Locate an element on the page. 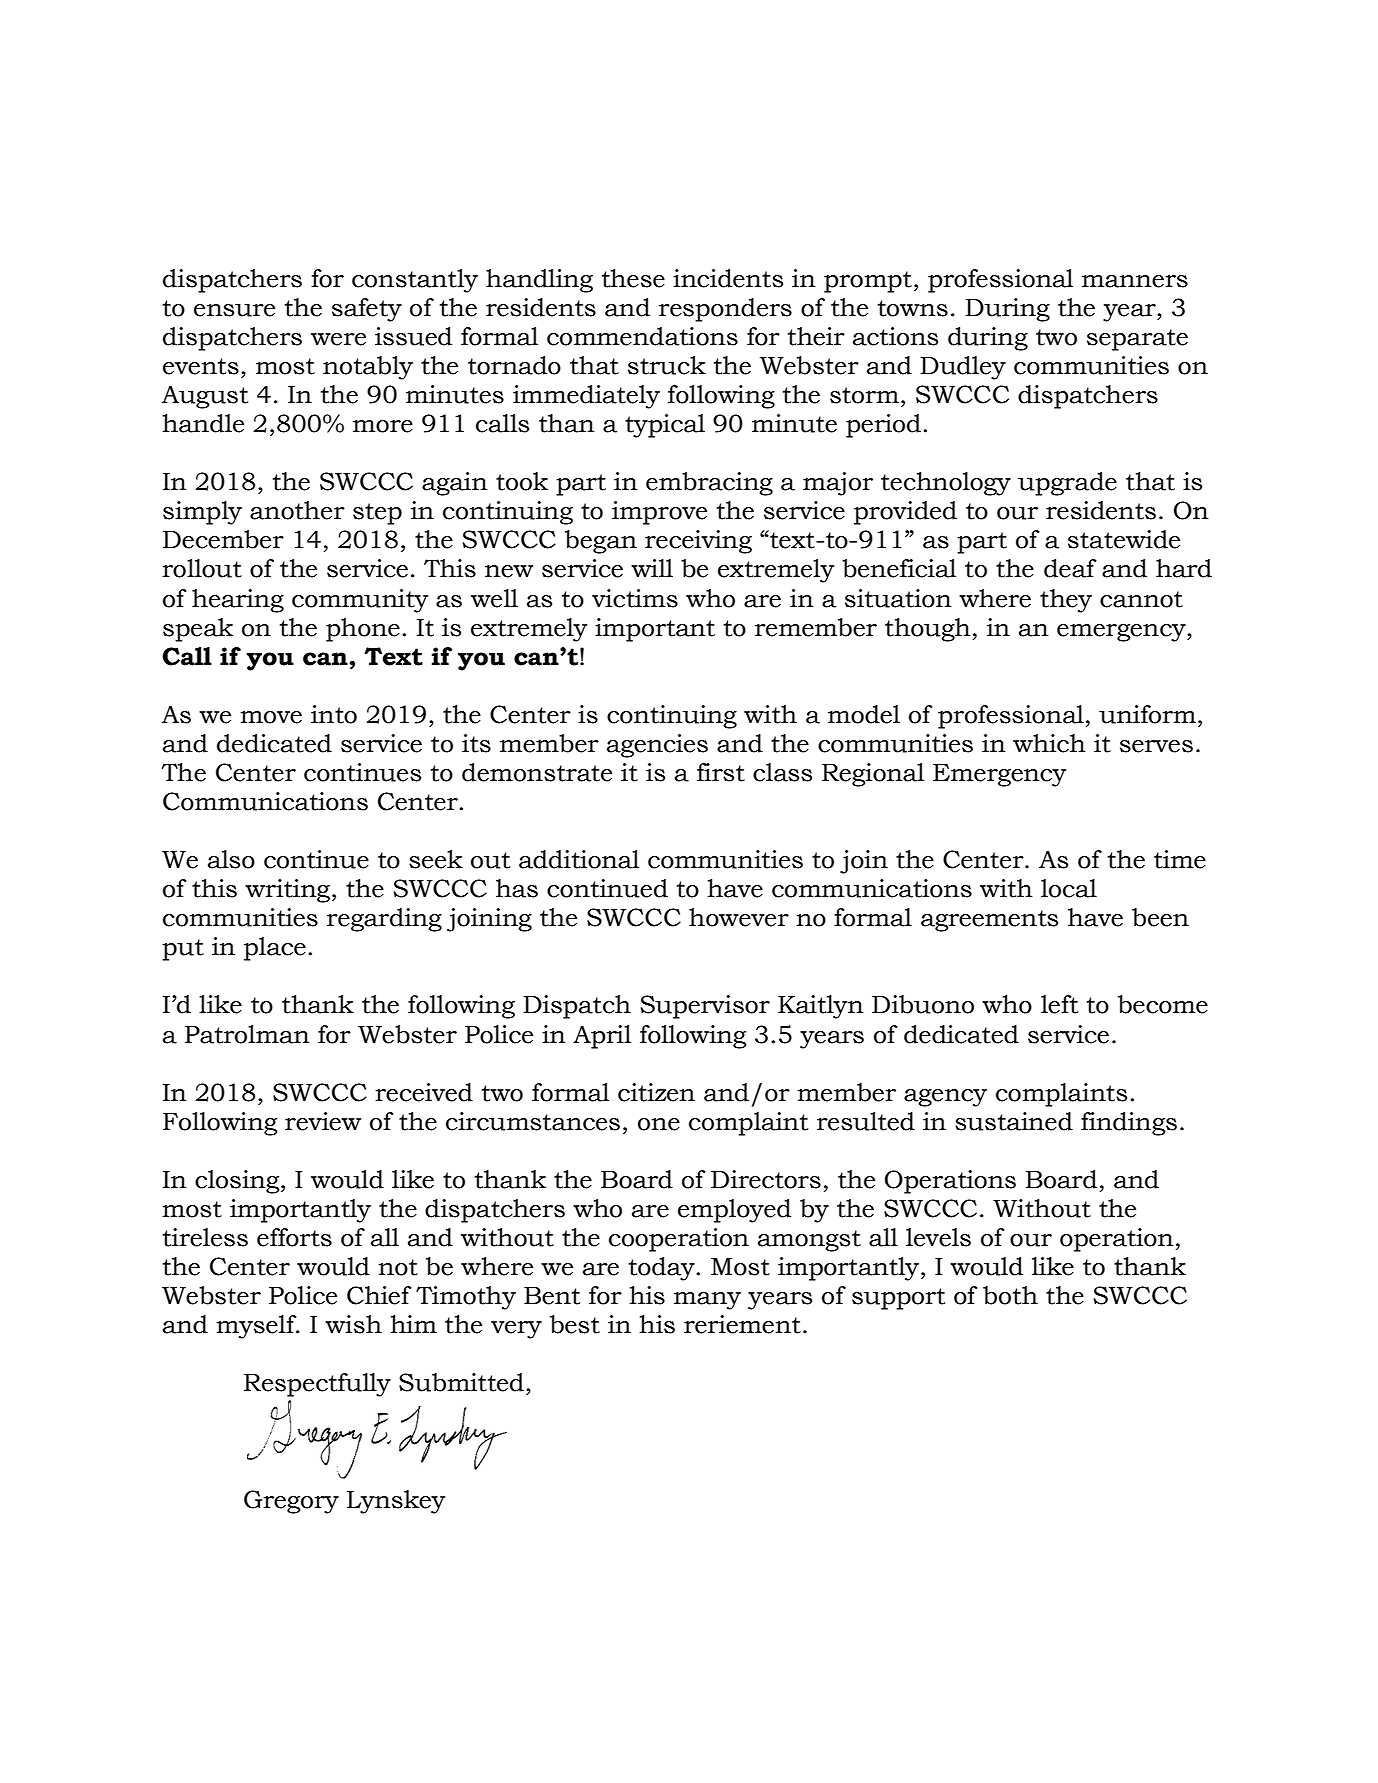 This image has height=1783, width=1378. best is located at coordinates (575, 1324).
